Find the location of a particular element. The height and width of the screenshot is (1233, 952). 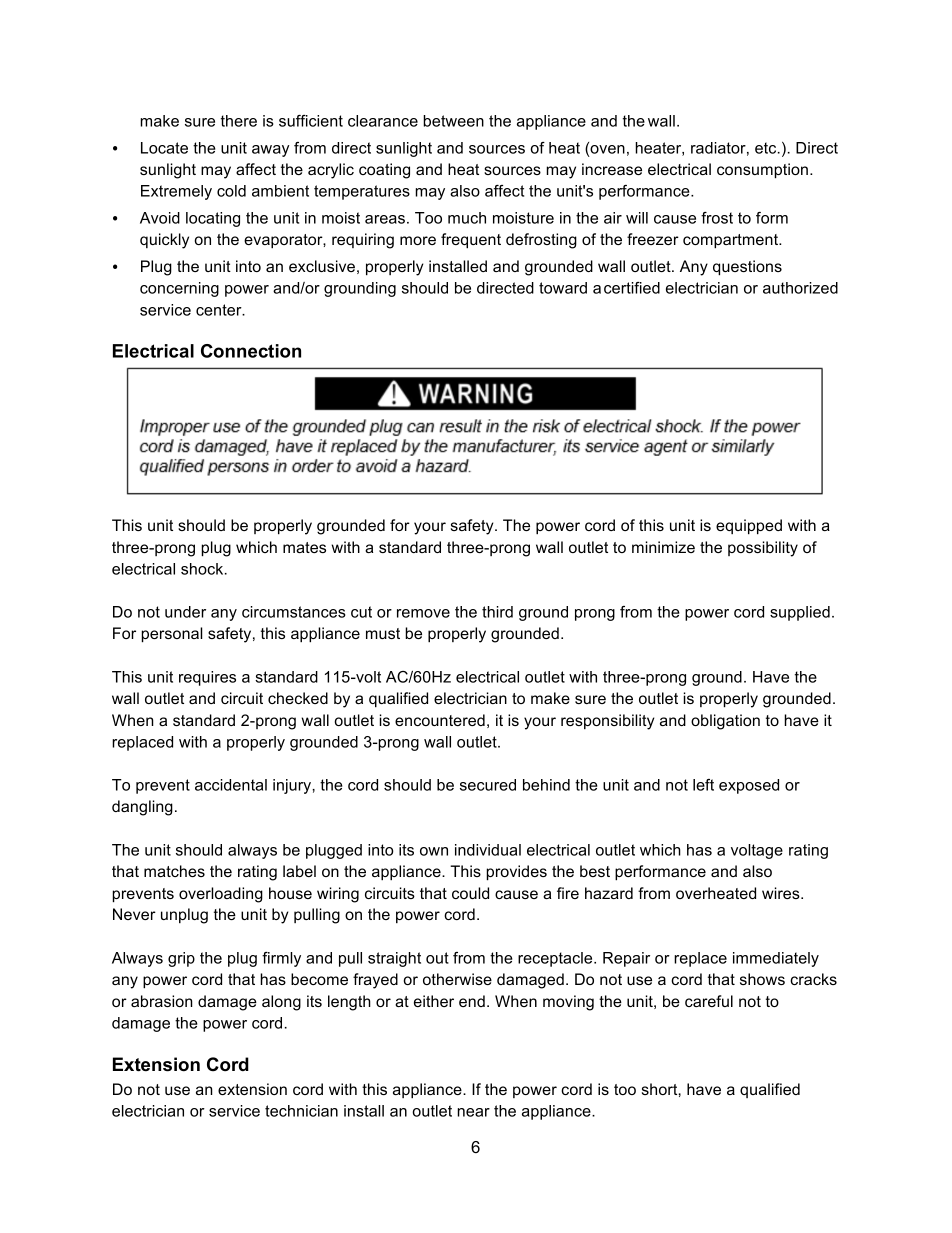

careful is located at coordinates (709, 1001).
